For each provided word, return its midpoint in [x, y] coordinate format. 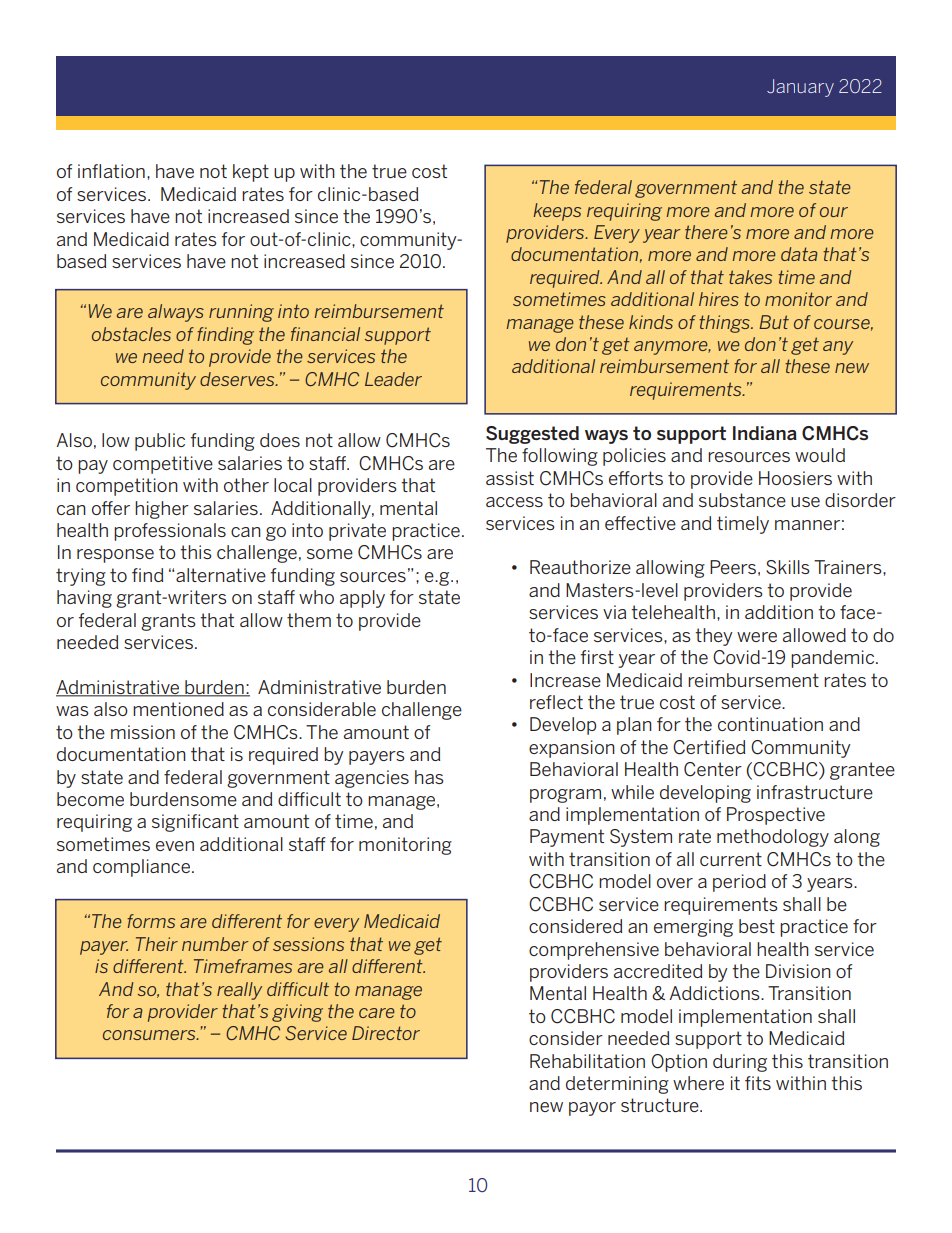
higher [162, 510]
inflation [111, 171]
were [757, 637]
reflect [556, 702]
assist [510, 478]
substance [742, 500]
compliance [141, 868]
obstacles [131, 334]
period [739, 883]
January [800, 88]
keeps [557, 212]
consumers [150, 1035]
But [774, 322]
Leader [393, 379]
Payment [567, 838]
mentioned [178, 709]
